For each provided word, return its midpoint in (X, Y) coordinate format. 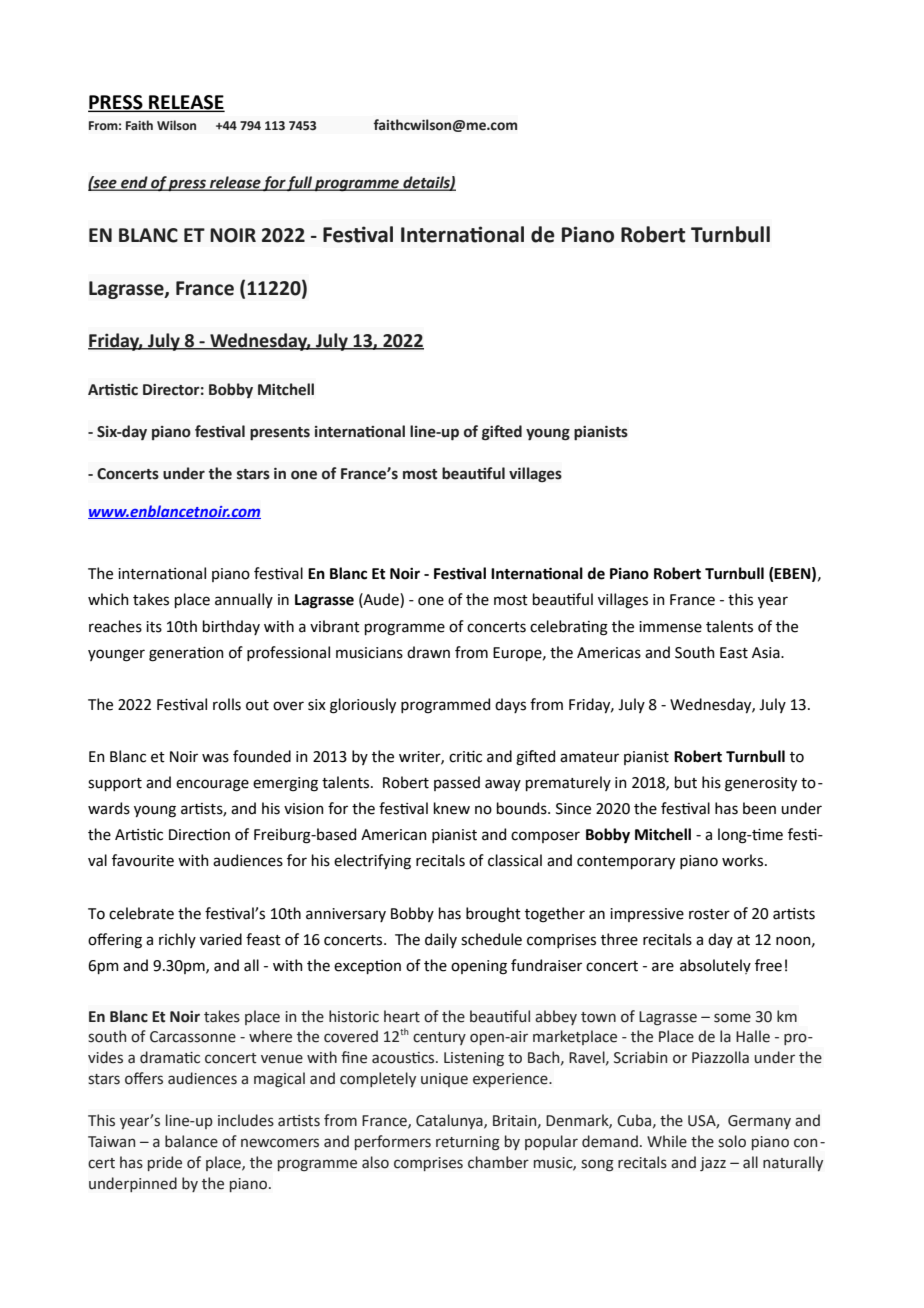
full (300, 183)
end (134, 183)
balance (191, 1141)
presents (280, 433)
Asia (767, 653)
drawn (428, 652)
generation (186, 654)
